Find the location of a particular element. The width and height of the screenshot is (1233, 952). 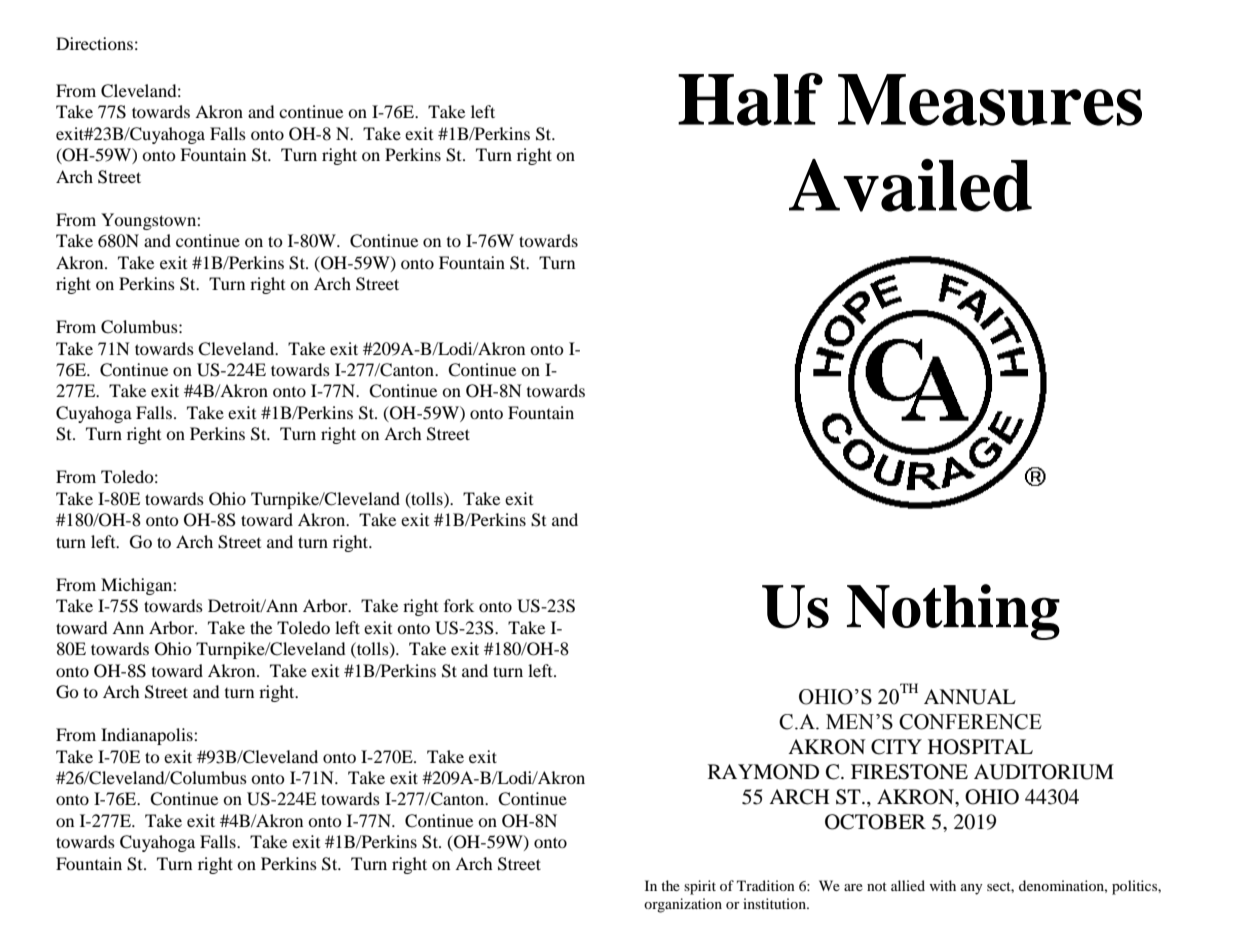

Nothing is located at coordinates (953, 612).
